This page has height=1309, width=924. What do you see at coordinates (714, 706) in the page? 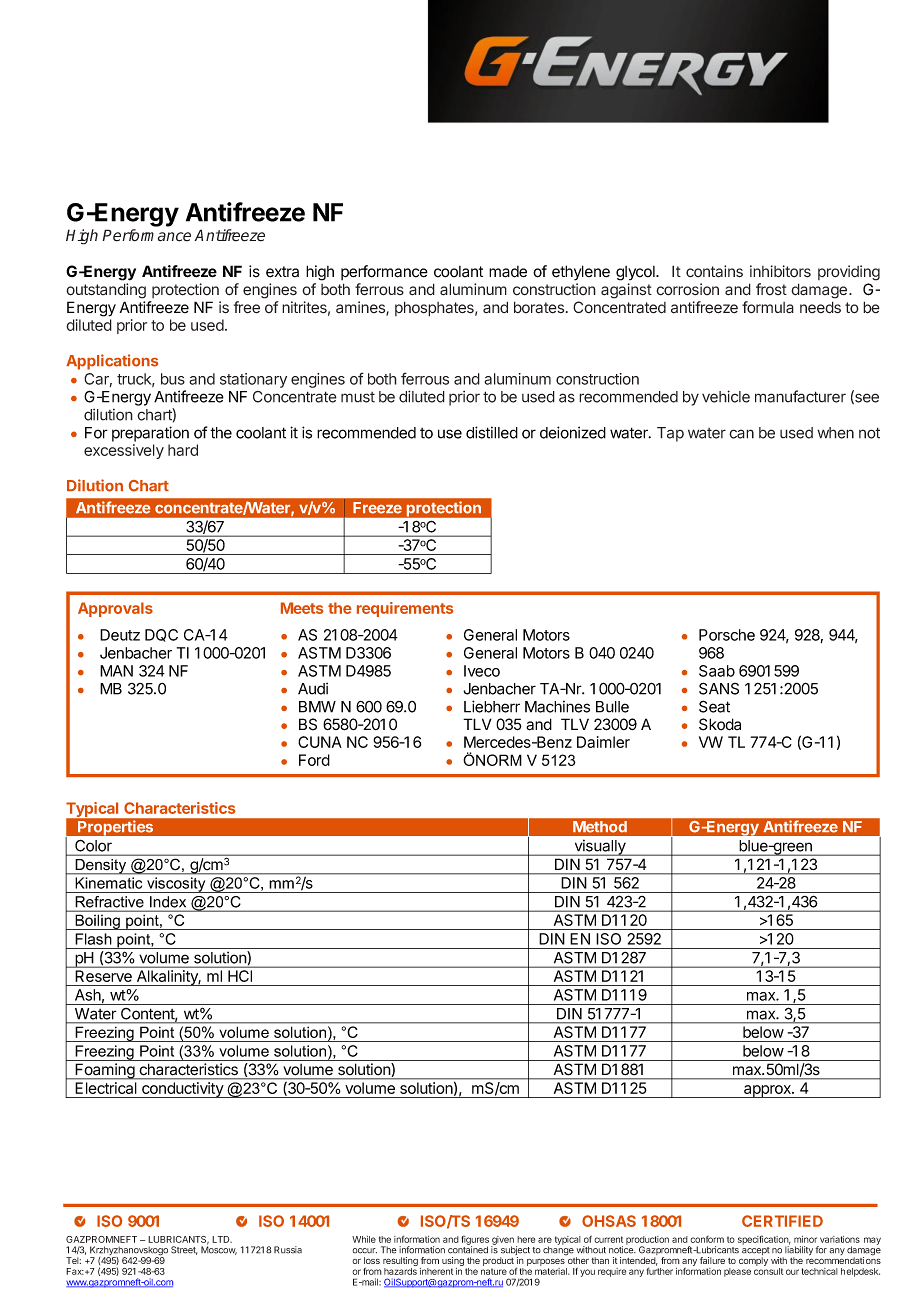
I see `Seat` at bounding box center [714, 706].
